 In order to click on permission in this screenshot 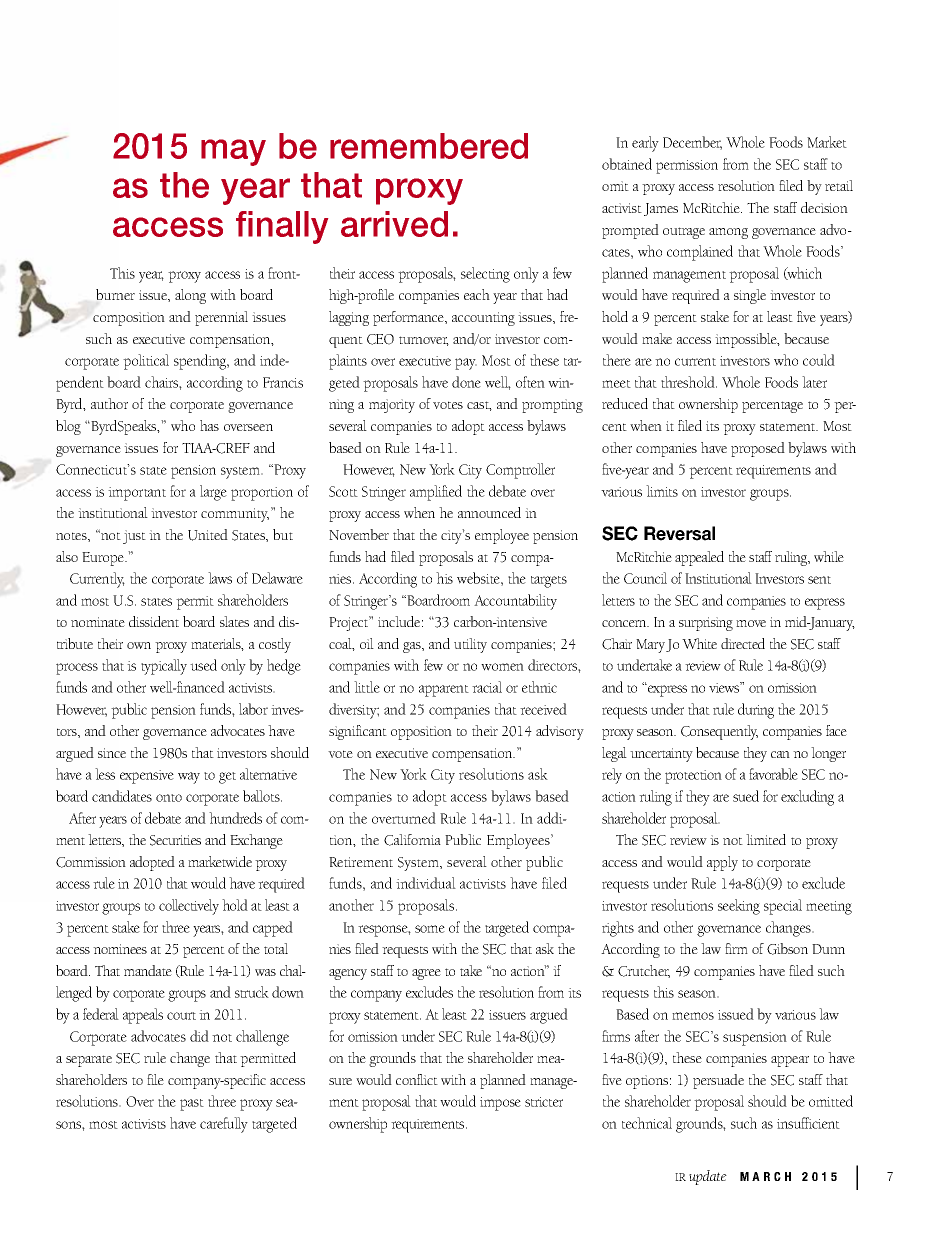, I will do `click(687, 167)`.
